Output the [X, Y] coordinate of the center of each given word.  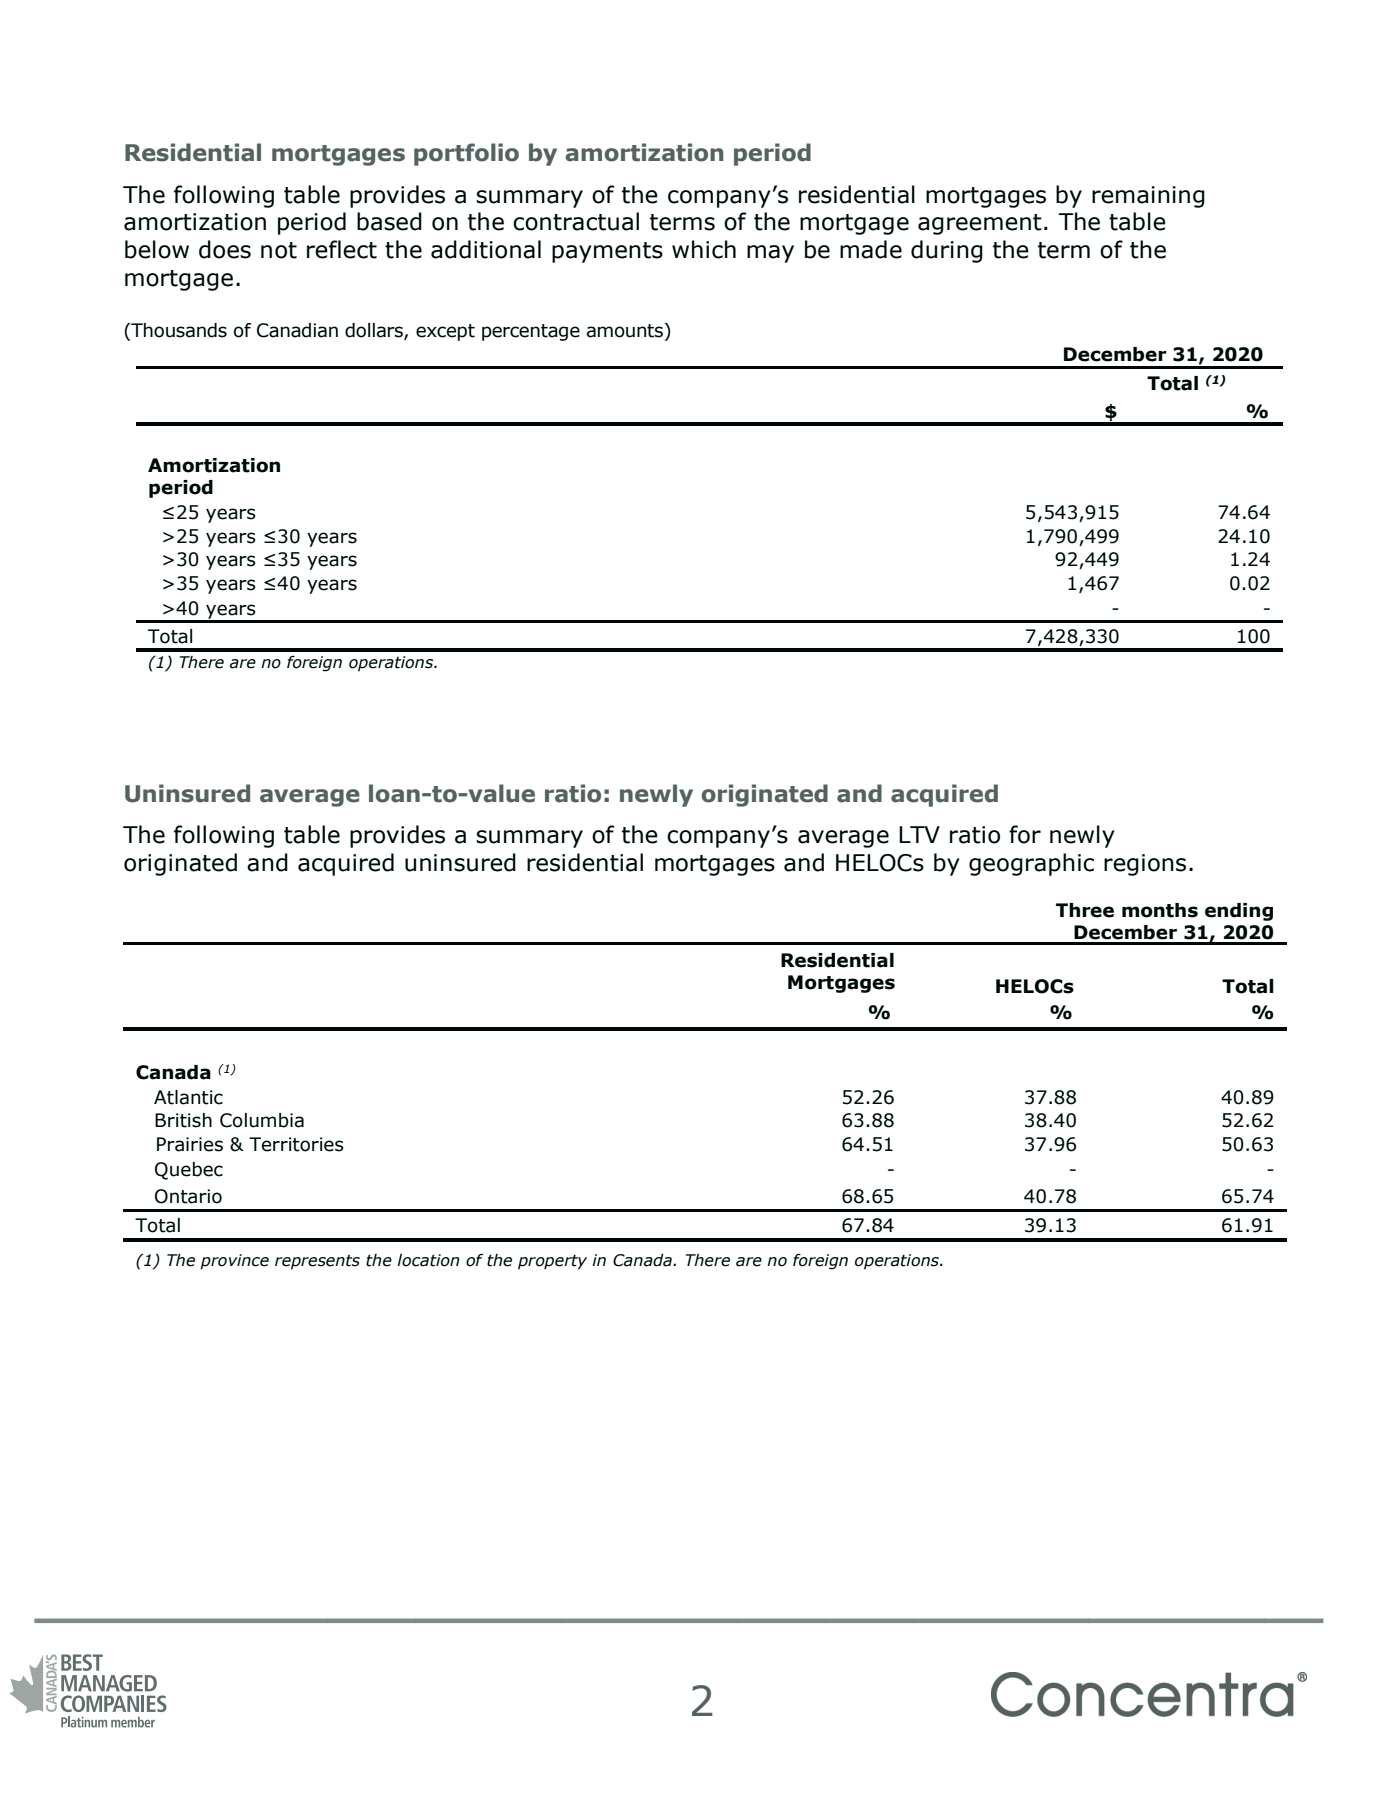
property [552, 1262]
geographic [1031, 864]
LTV [919, 834]
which [704, 249]
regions [1145, 865]
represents [317, 1262]
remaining [1148, 197]
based [389, 221]
